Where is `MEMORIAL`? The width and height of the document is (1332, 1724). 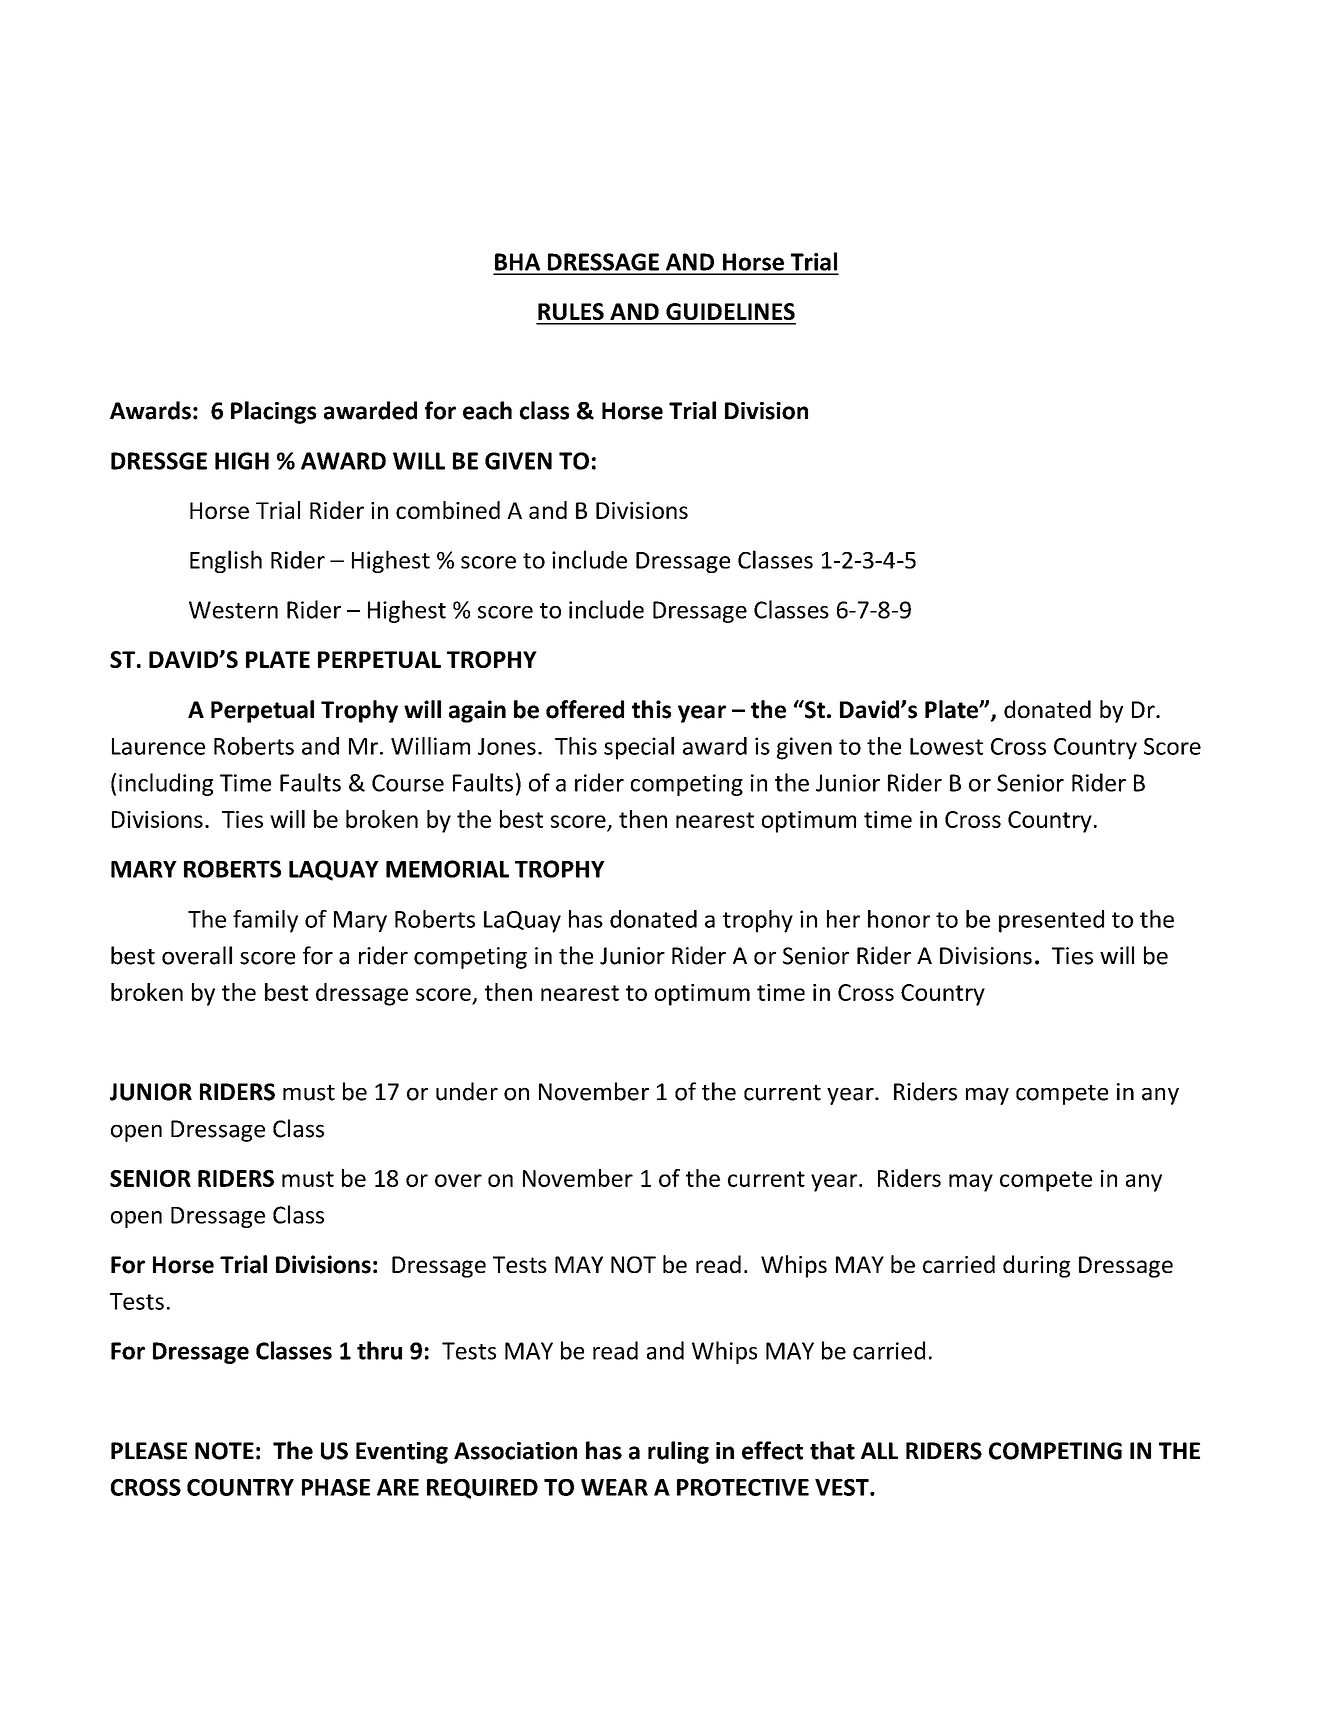
MEMORIAL is located at coordinates (447, 869).
